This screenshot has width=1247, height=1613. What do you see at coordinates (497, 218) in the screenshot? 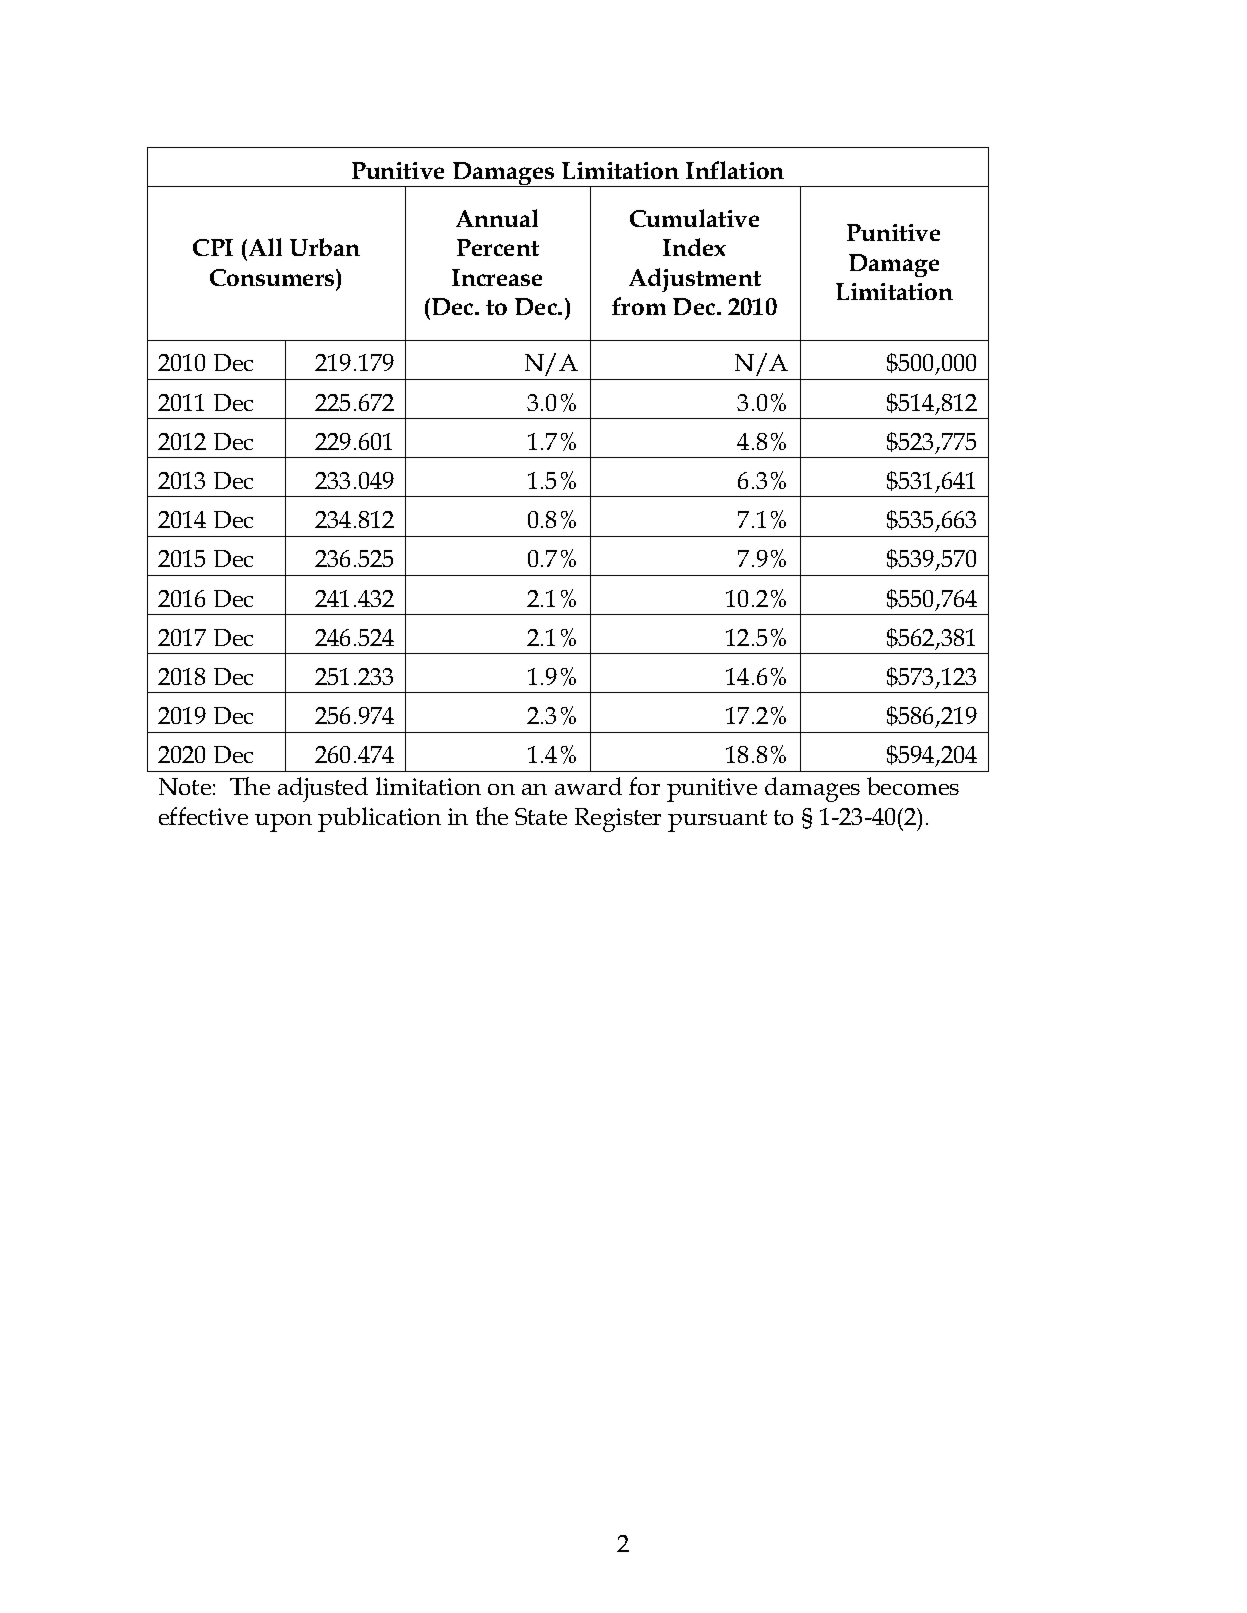
I see `Annual` at bounding box center [497, 218].
